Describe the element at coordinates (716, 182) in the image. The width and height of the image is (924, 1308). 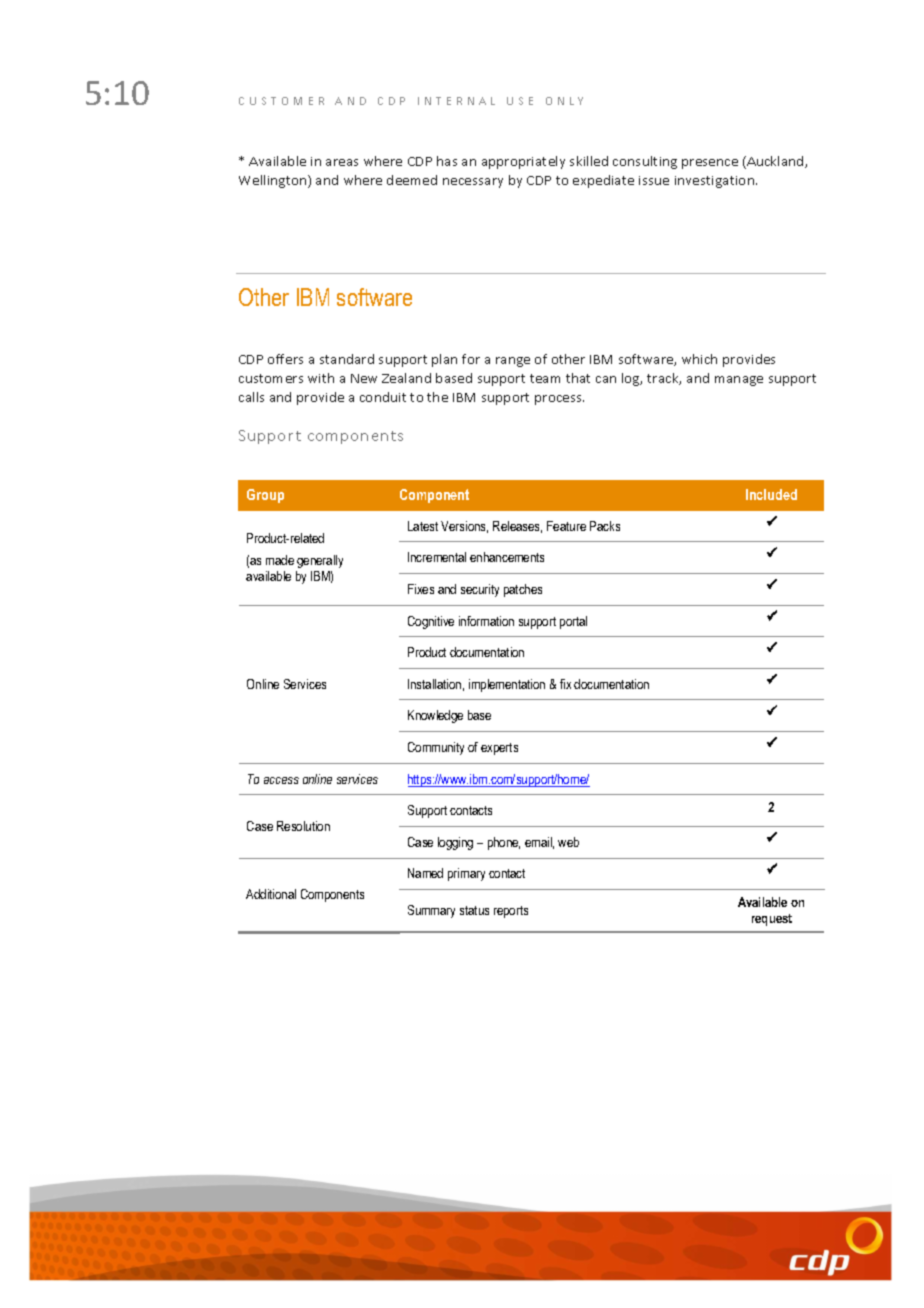
I see `investigation` at that location.
